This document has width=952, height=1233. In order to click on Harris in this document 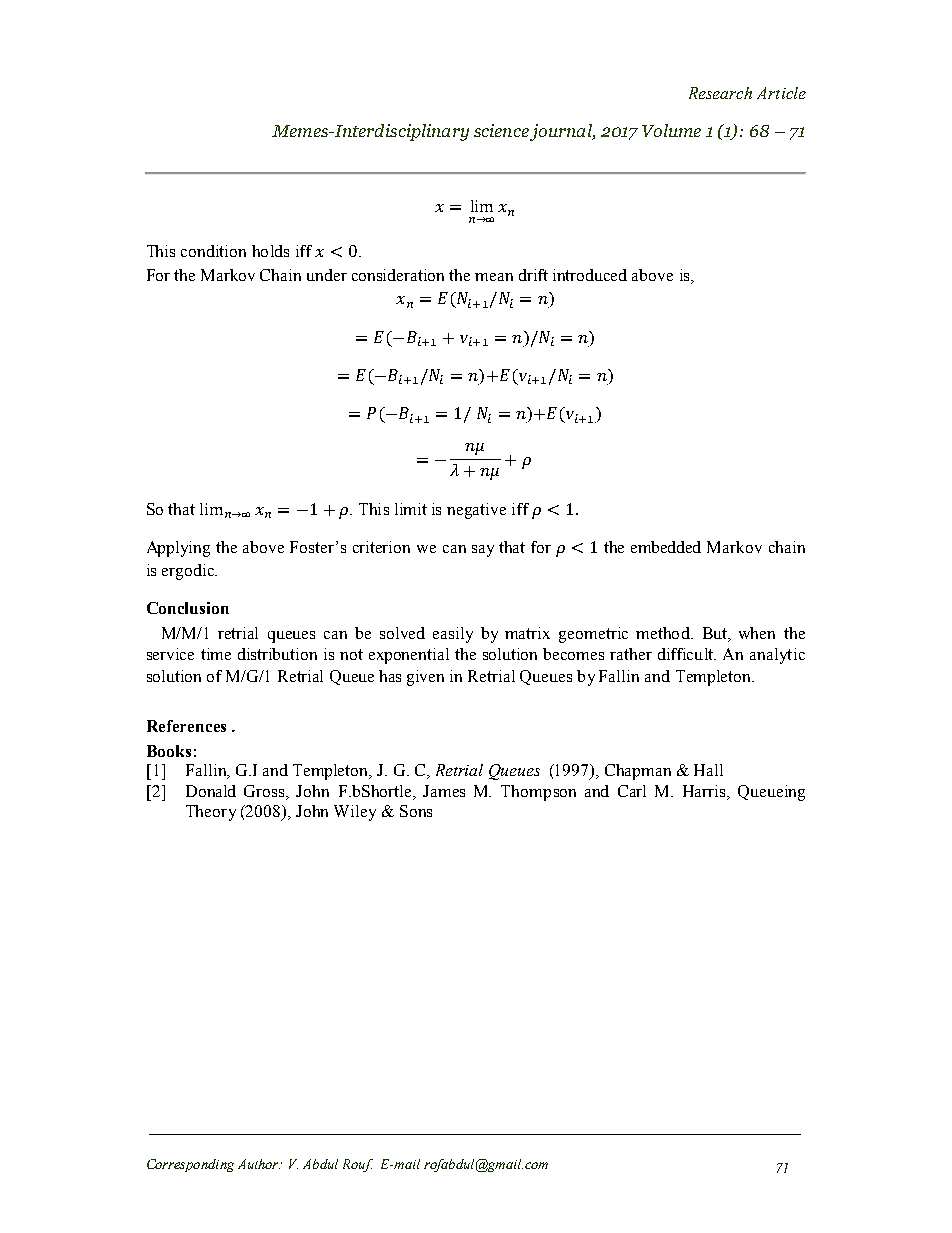, I will do `click(705, 791)`.
